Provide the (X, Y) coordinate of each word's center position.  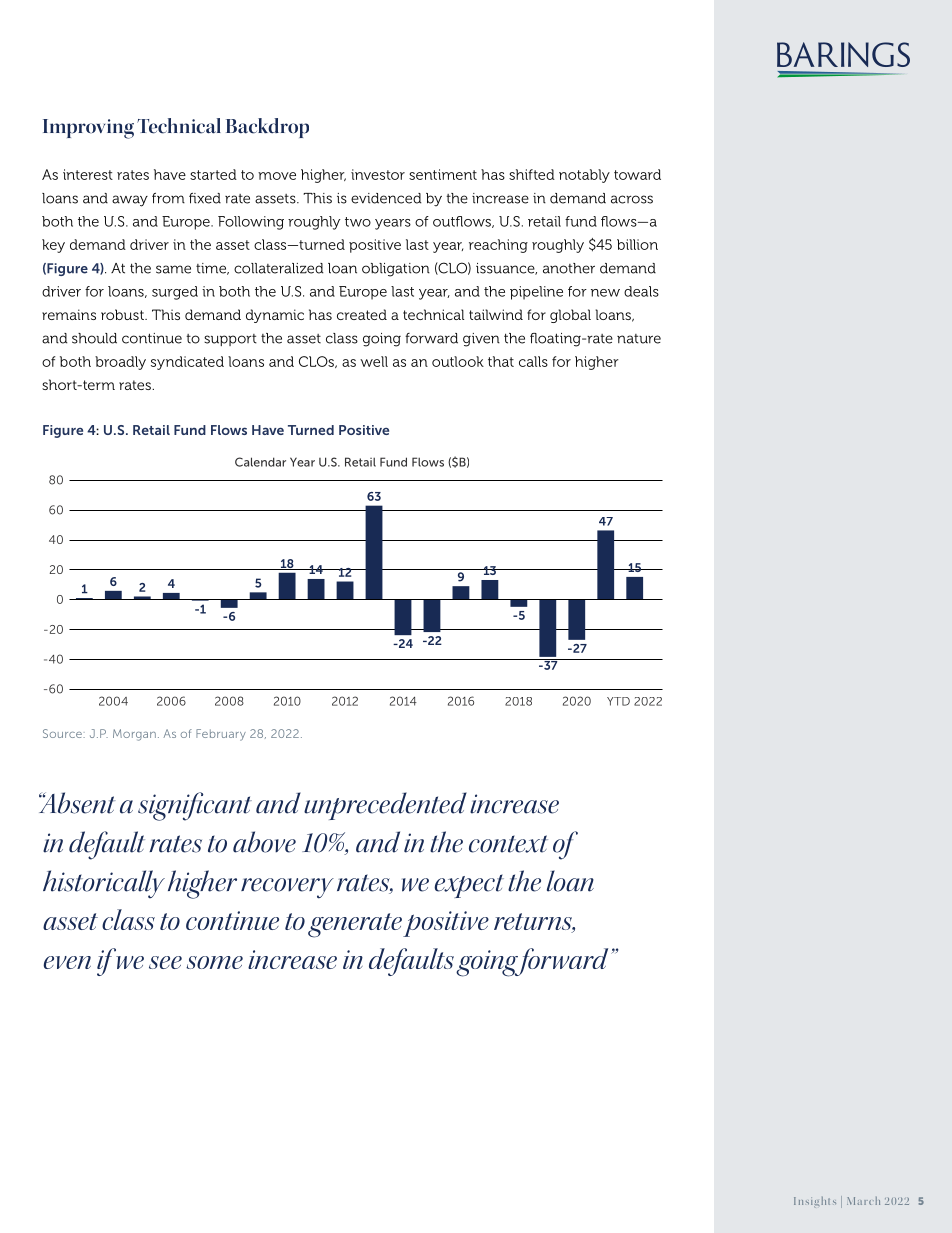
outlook (458, 361)
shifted (532, 174)
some (214, 962)
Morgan (134, 735)
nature (639, 339)
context (508, 844)
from (168, 198)
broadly (120, 363)
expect (469, 886)
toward (637, 174)
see (165, 962)
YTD (618, 701)
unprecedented (385, 806)
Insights (815, 1202)
